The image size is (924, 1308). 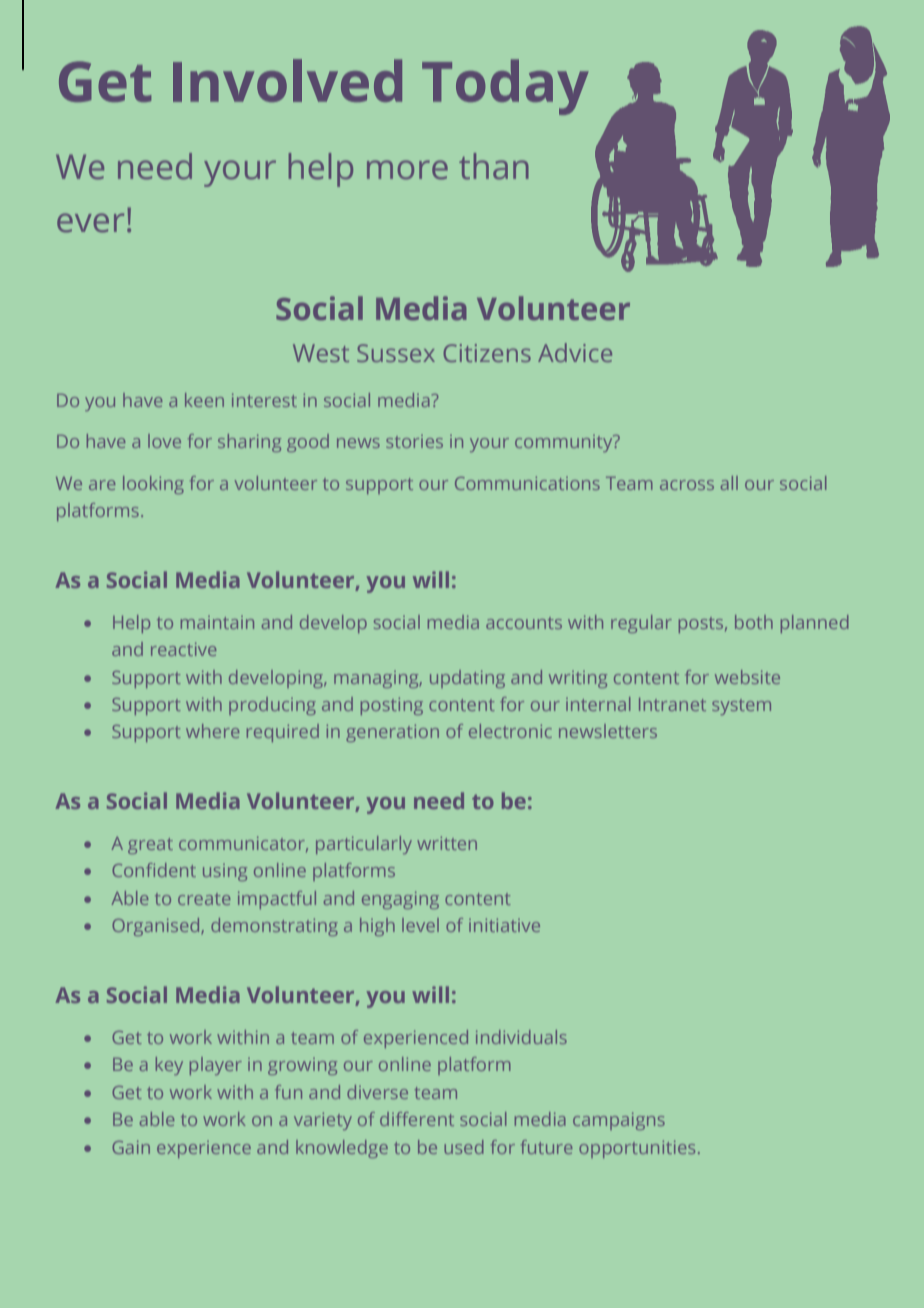 I want to click on Advice, so click(x=575, y=352).
